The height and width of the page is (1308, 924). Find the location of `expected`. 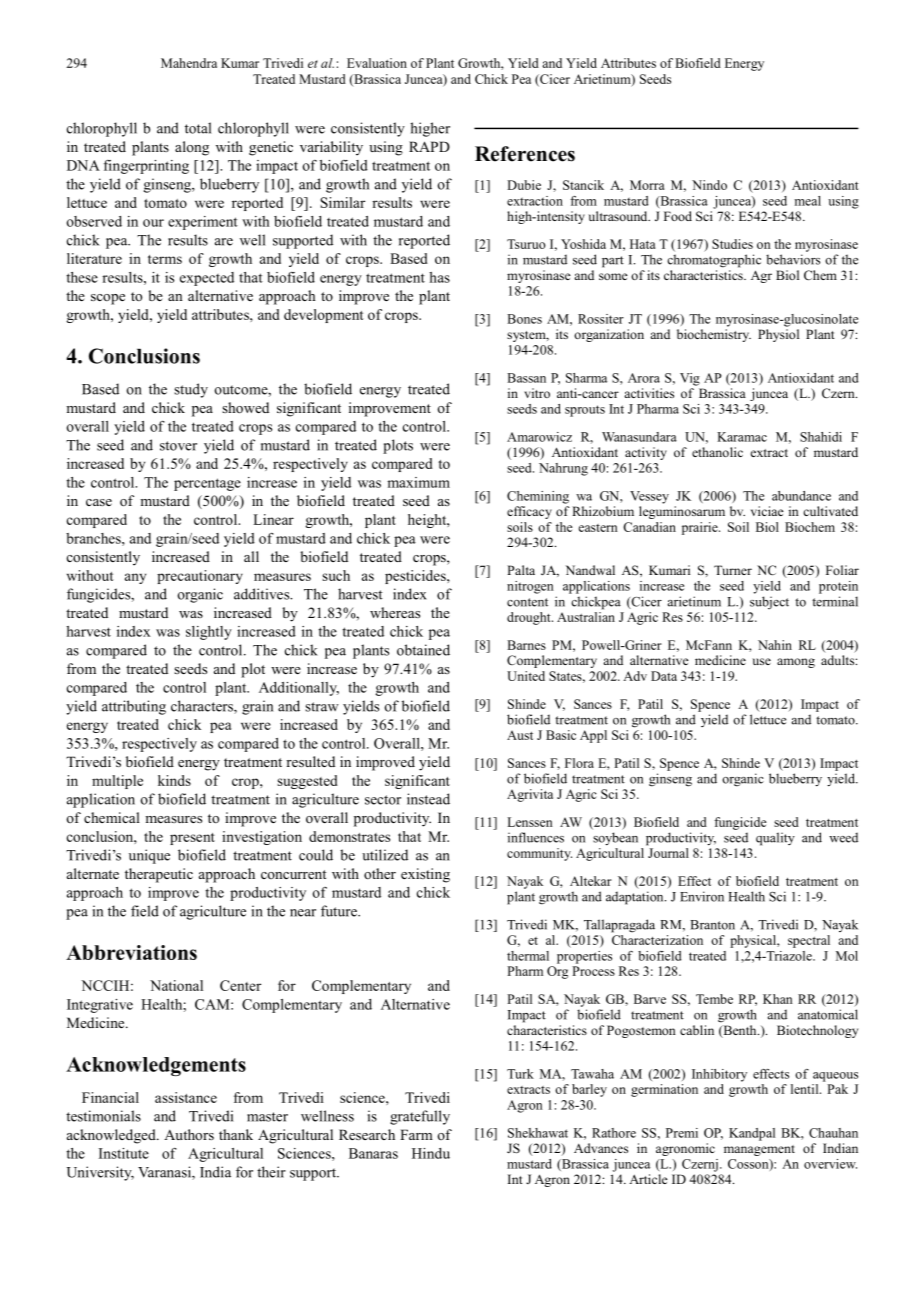

expected is located at coordinates (207, 279).
